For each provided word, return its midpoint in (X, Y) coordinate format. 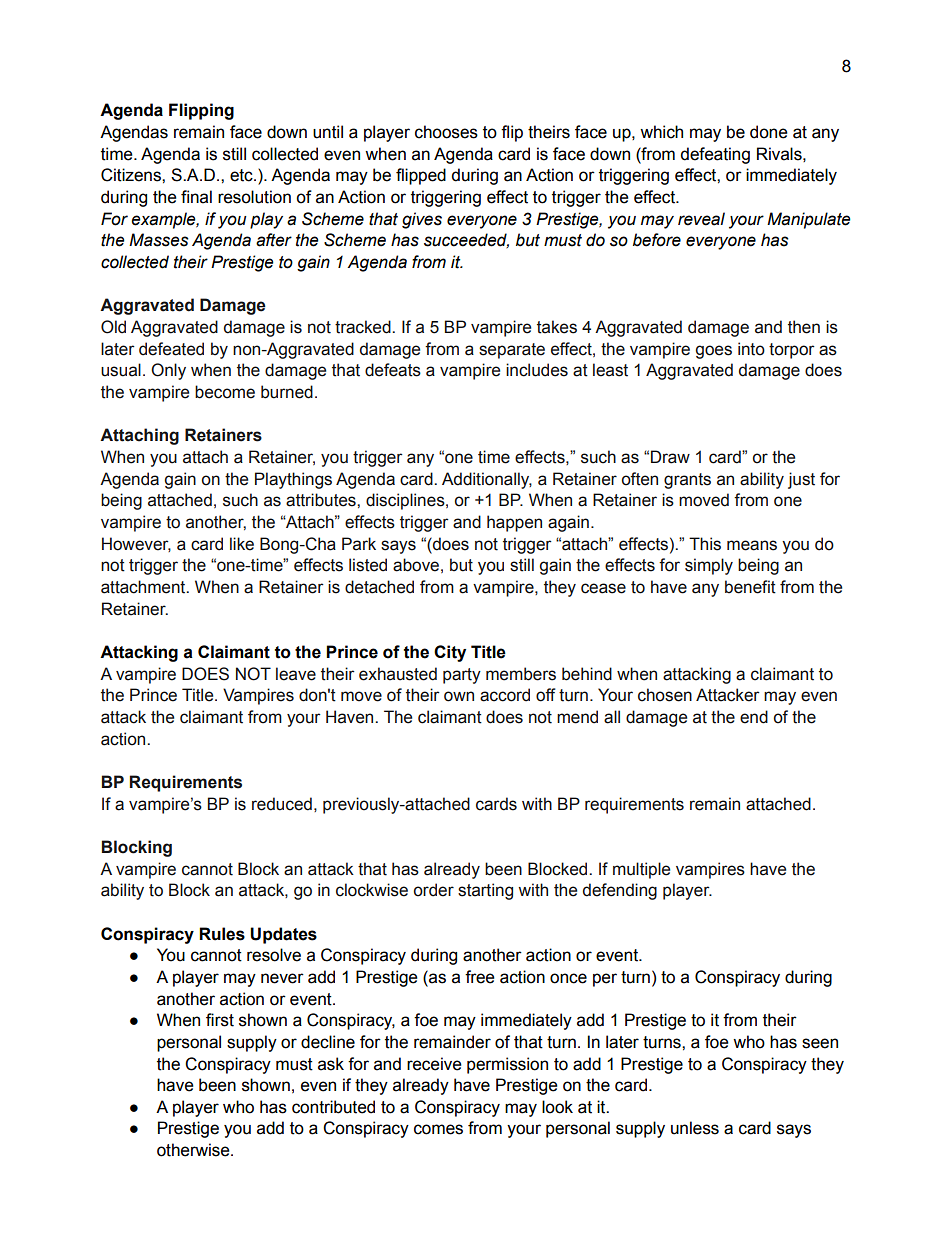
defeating (715, 155)
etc (242, 175)
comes (438, 1129)
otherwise (194, 1150)
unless (695, 1128)
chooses (446, 132)
